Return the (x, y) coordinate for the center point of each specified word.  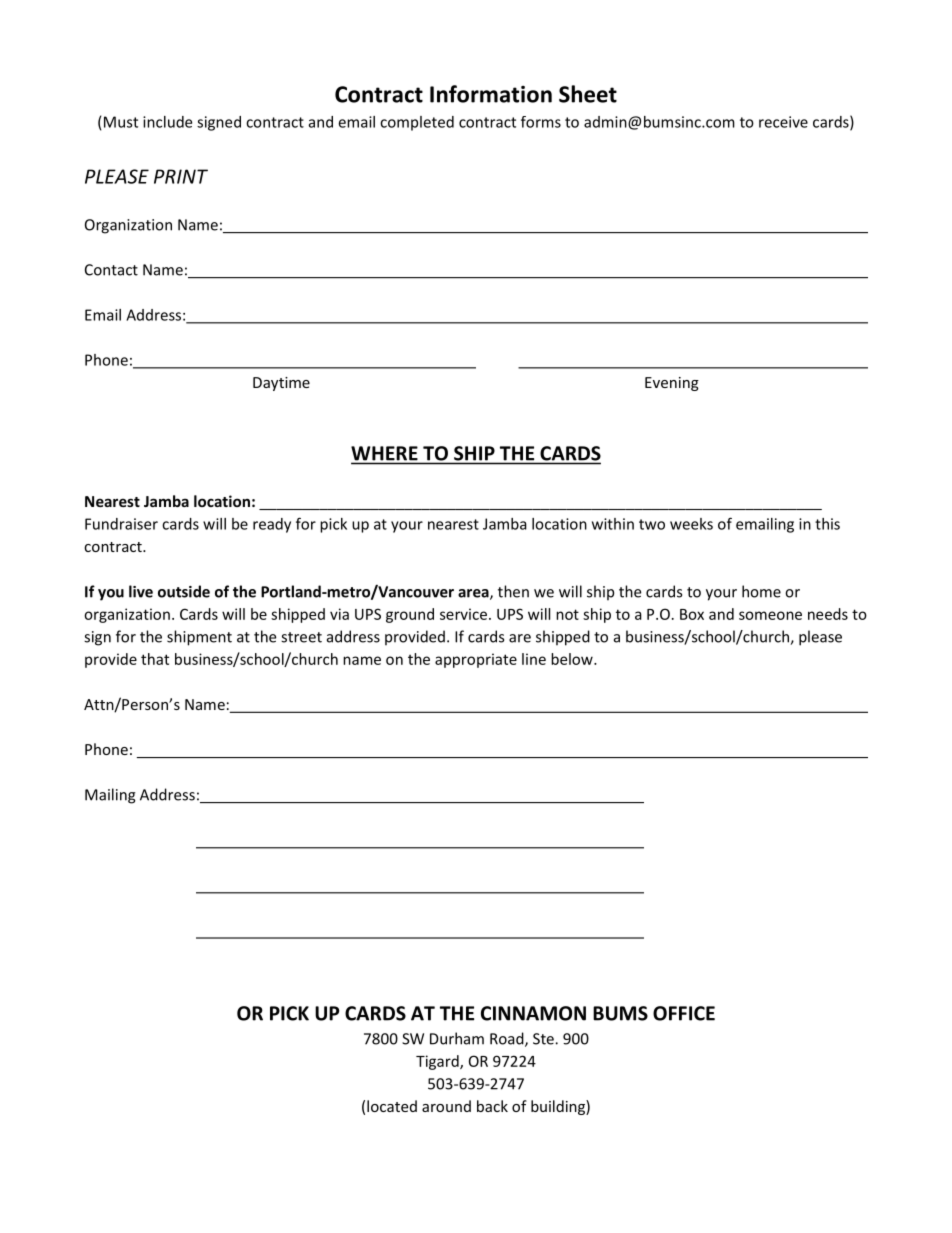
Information (491, 94)
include (167, 122)
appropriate (476, 660)
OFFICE (684, 1013)
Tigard (438, 1062)
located (392, 1106)
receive (783, 122)
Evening (672, 384)
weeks (691, 524)
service (463, 614)
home (761, 591)
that (155, 659)
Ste (544, 1039)
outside (184, 591)
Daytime (281, 384)
